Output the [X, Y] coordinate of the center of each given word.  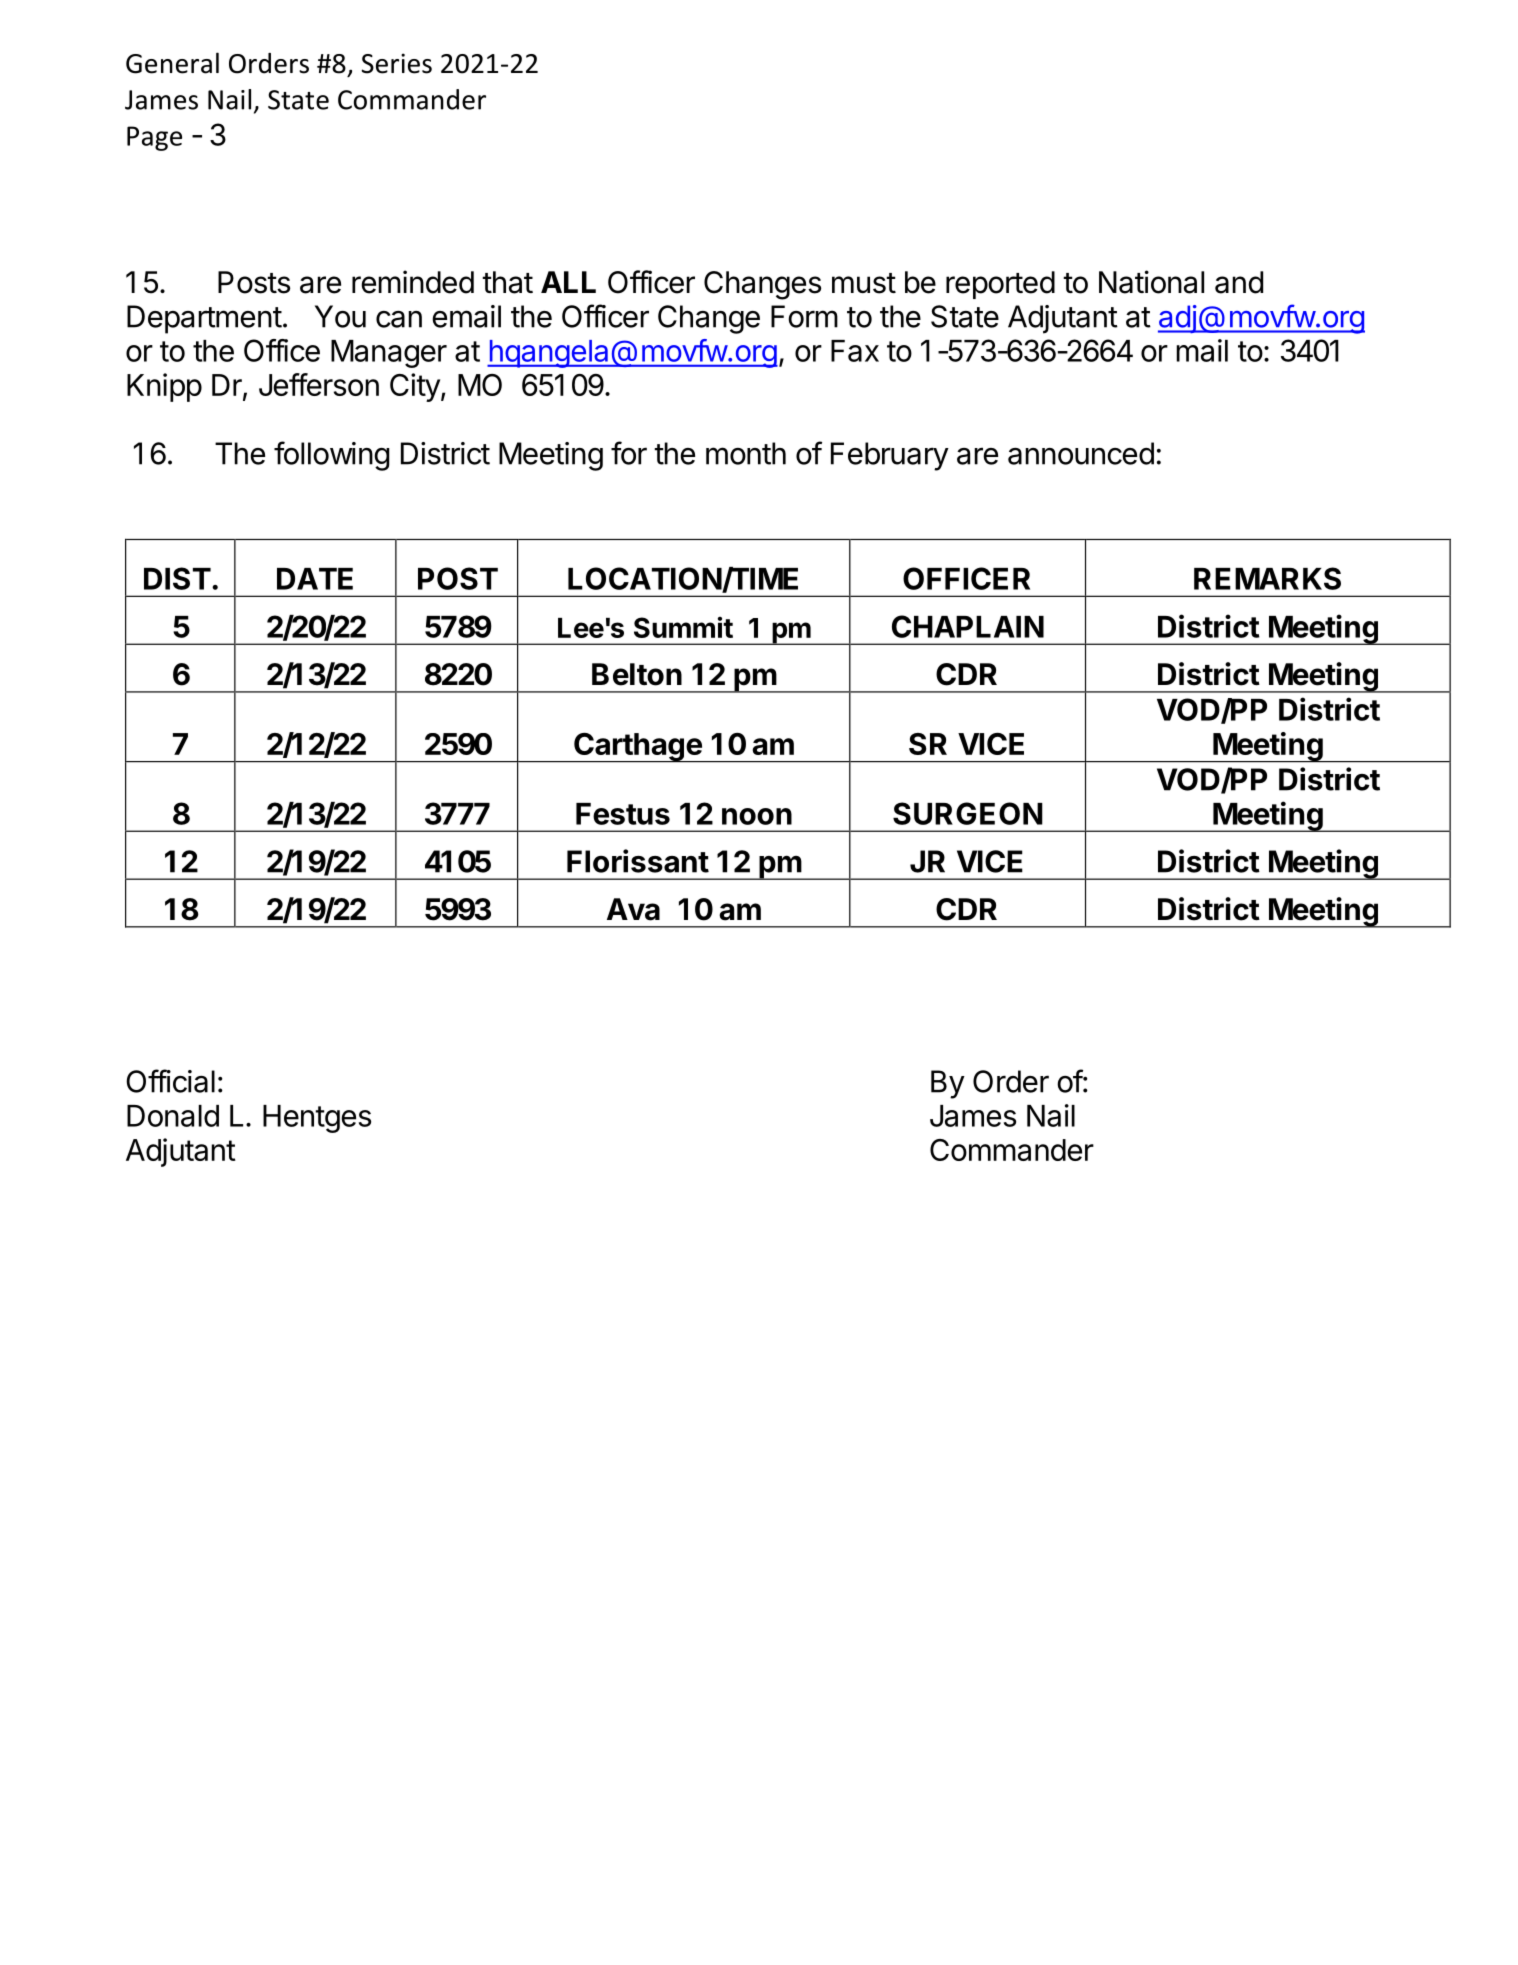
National [1151, 282]
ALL [568, 282]
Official [170, 1081]
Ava [633, 909]
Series [396, 63]
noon [757, 816]
